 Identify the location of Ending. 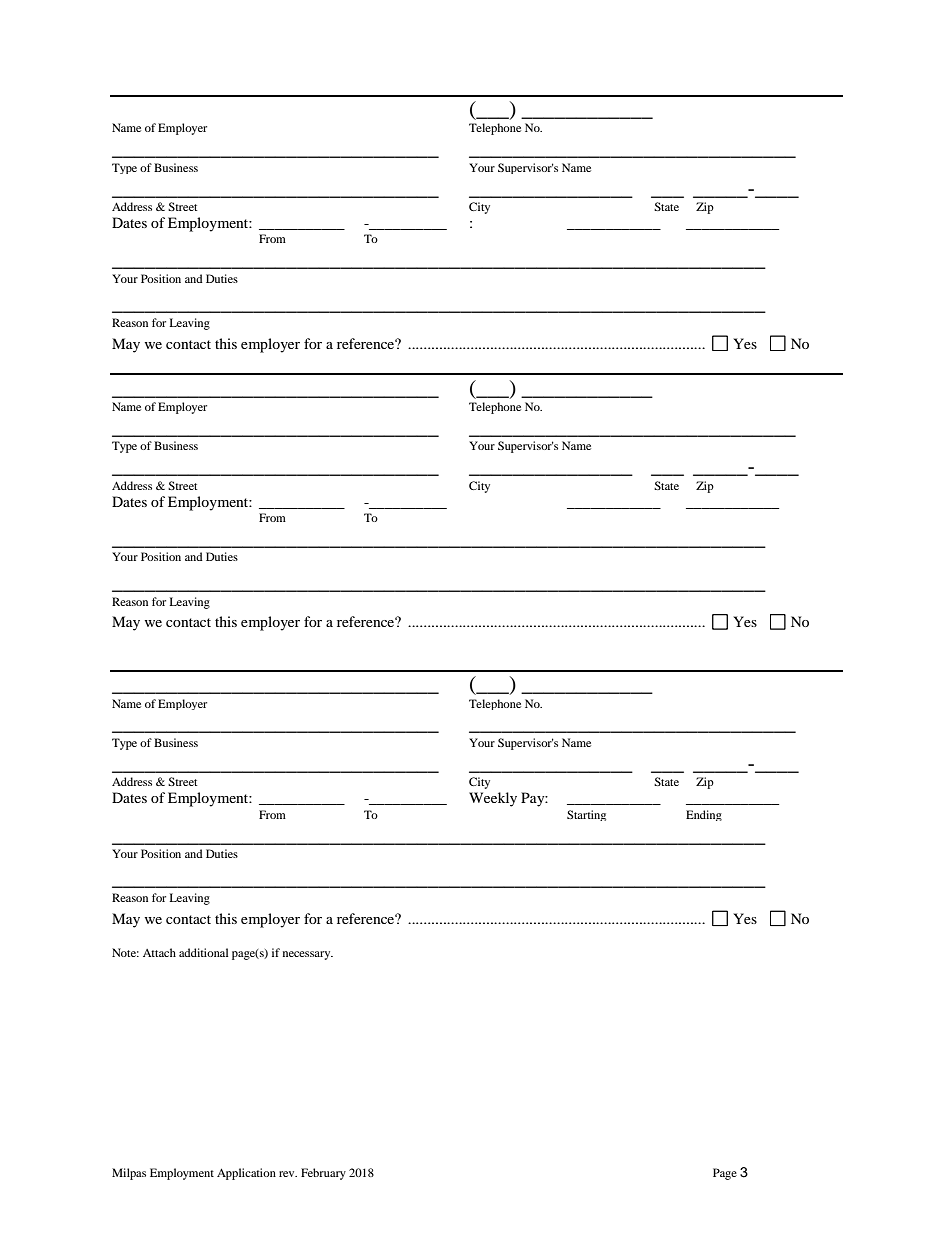
(704, 815).
